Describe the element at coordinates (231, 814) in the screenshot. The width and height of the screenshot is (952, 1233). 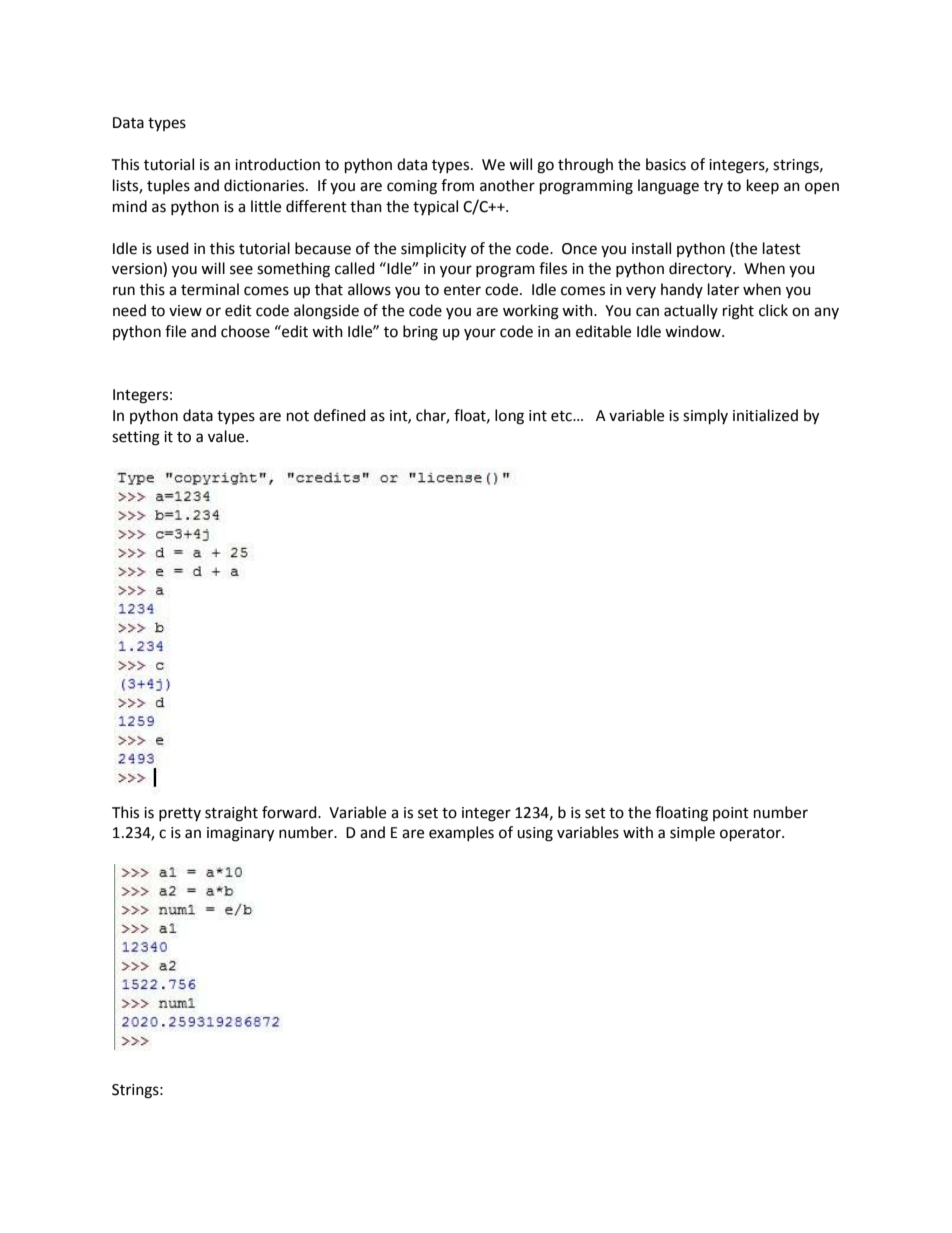
I see `straight` at that location.
